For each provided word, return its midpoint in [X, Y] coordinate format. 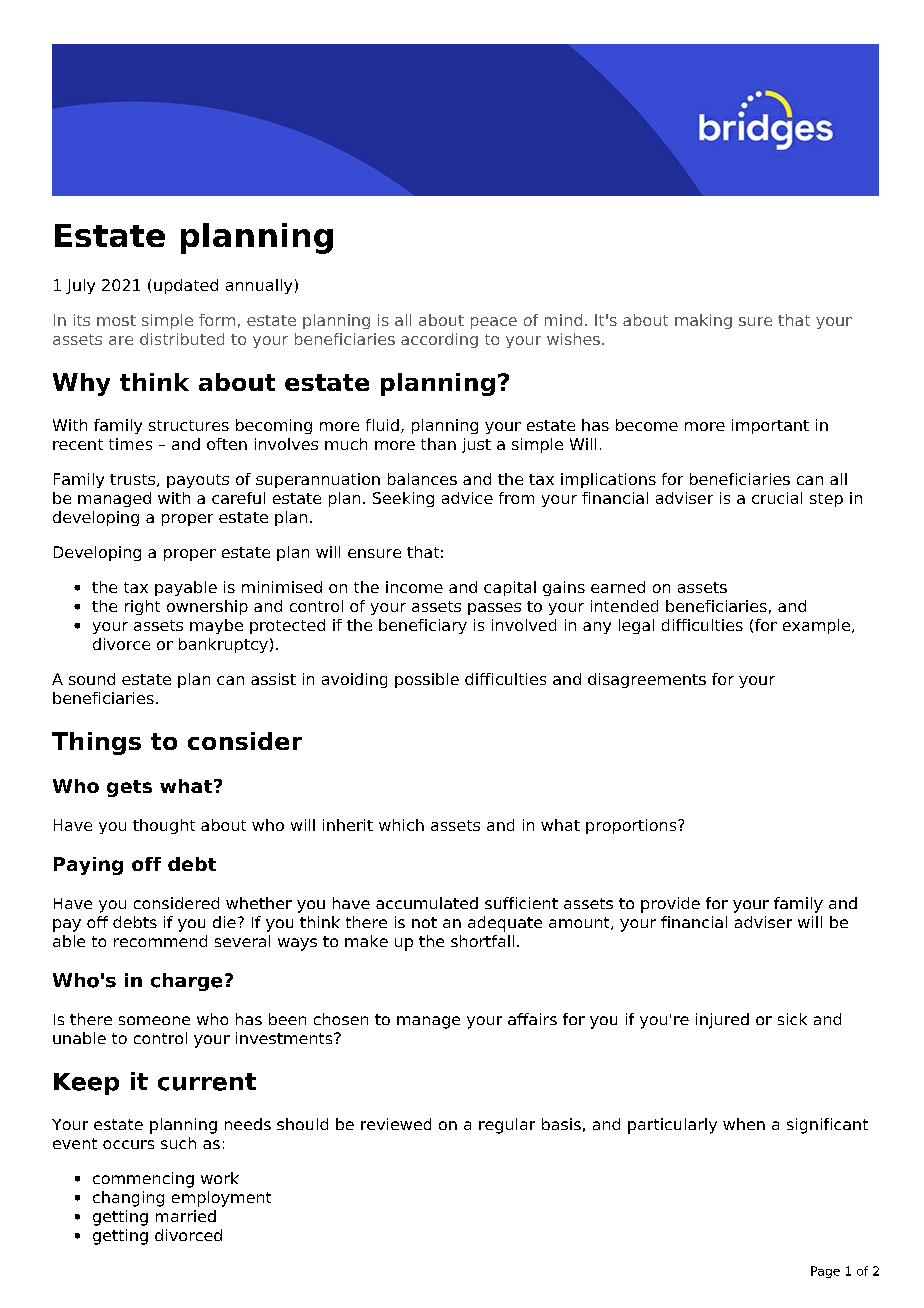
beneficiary [423, 626]
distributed [182, 339]
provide [670, 905]
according [439, 340]
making [703, 321]
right [142, 607]
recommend [160, 941]
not [424, 922]
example [816, 626]
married [186, 1216]
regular [507, 1126]
